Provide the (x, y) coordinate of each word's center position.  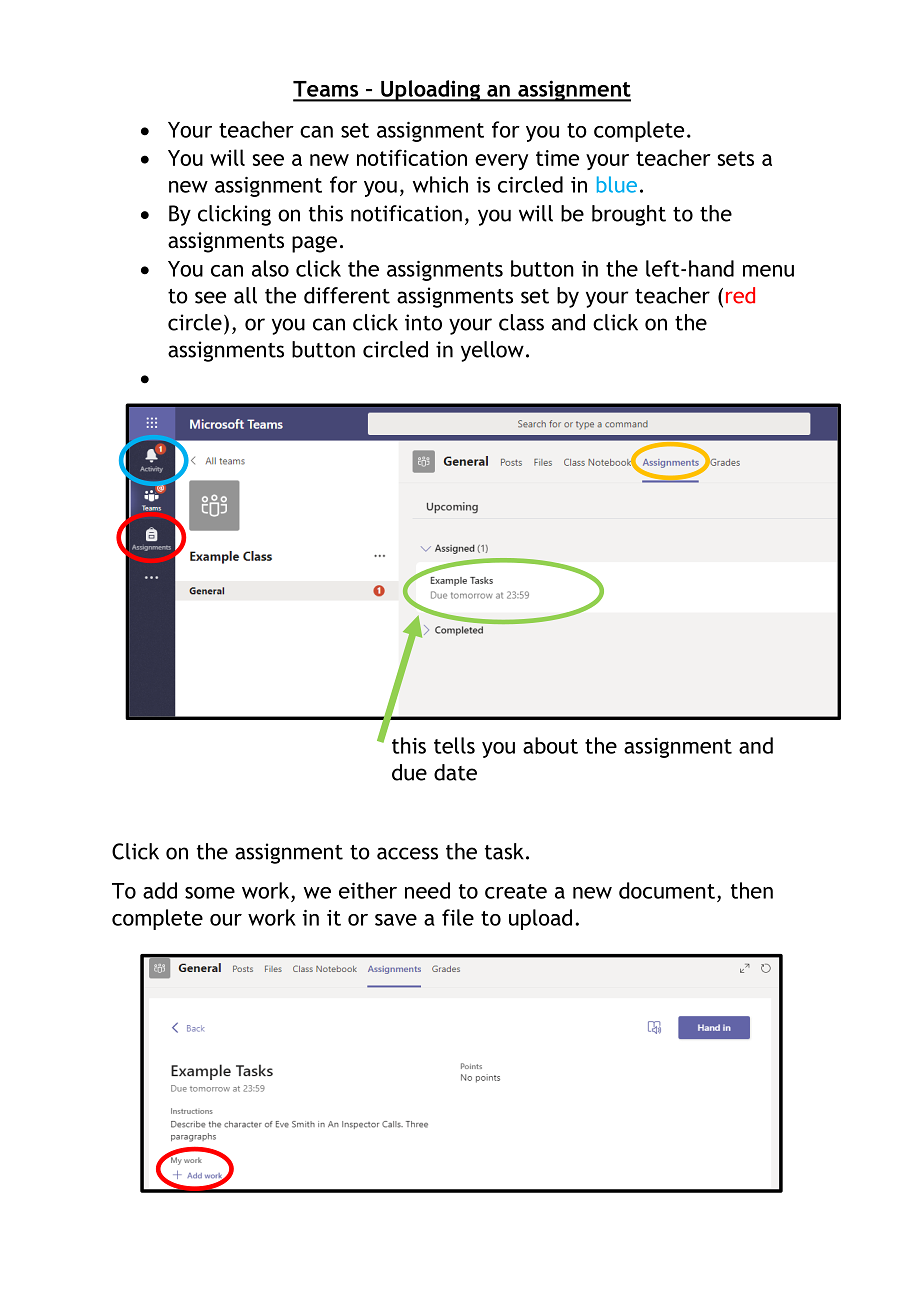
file (458, 917)
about (550, 745)
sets (736, 158)
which (440, 184)
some (210, 893)
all (245, 295)
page (314, 244)
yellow (492, 351)
